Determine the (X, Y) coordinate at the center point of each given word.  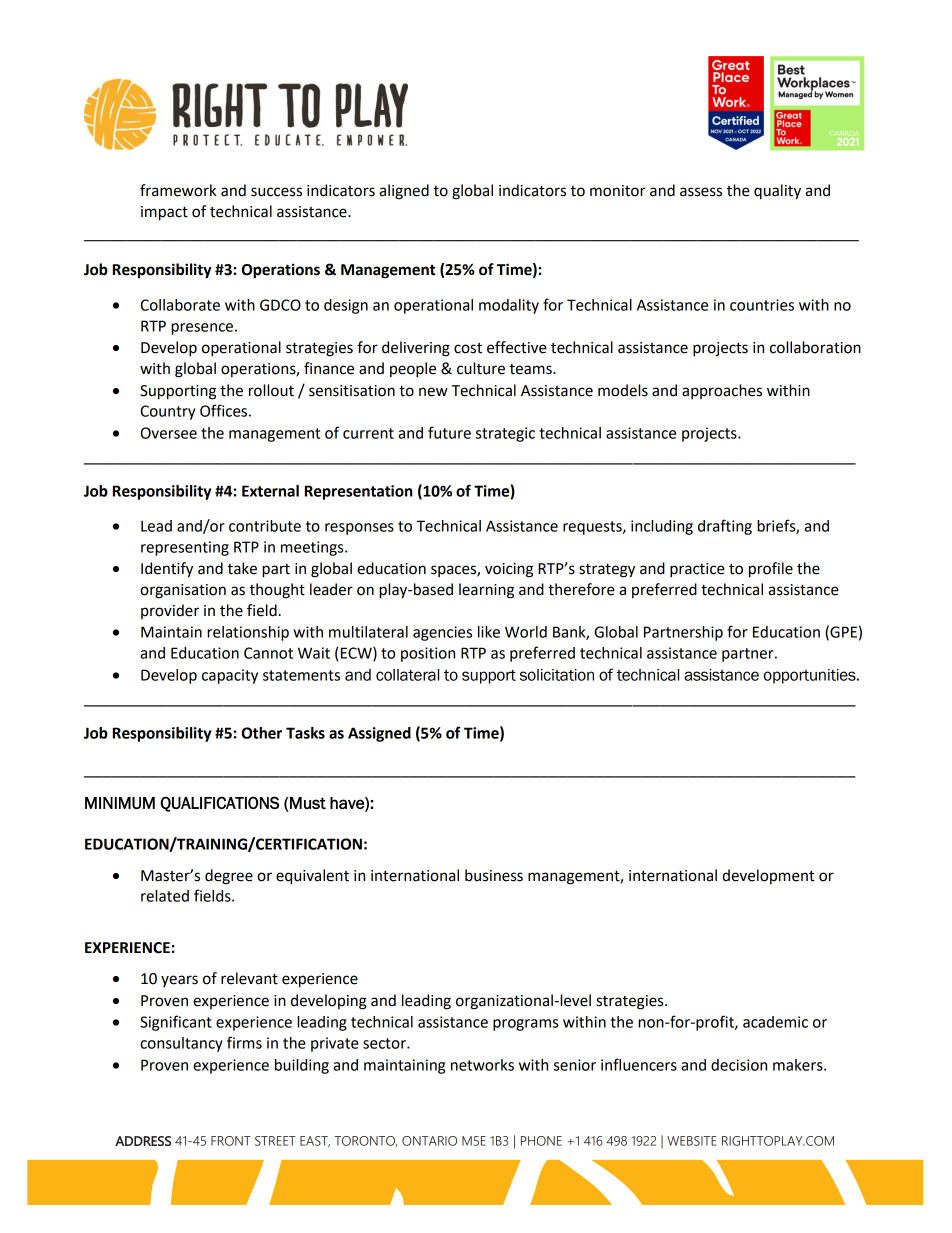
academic (775, 1022)
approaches (722, 391)
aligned (404, 192)
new (433, 392)
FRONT (231, 1141)
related (165, 896)
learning (486, 591)
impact (164, 213)
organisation (183, 591)
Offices (223, 410)
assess (701, 192)
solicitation (557, 675)
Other (262, 733)
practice (697, 570)
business (494, 875)
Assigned (379, 734)
